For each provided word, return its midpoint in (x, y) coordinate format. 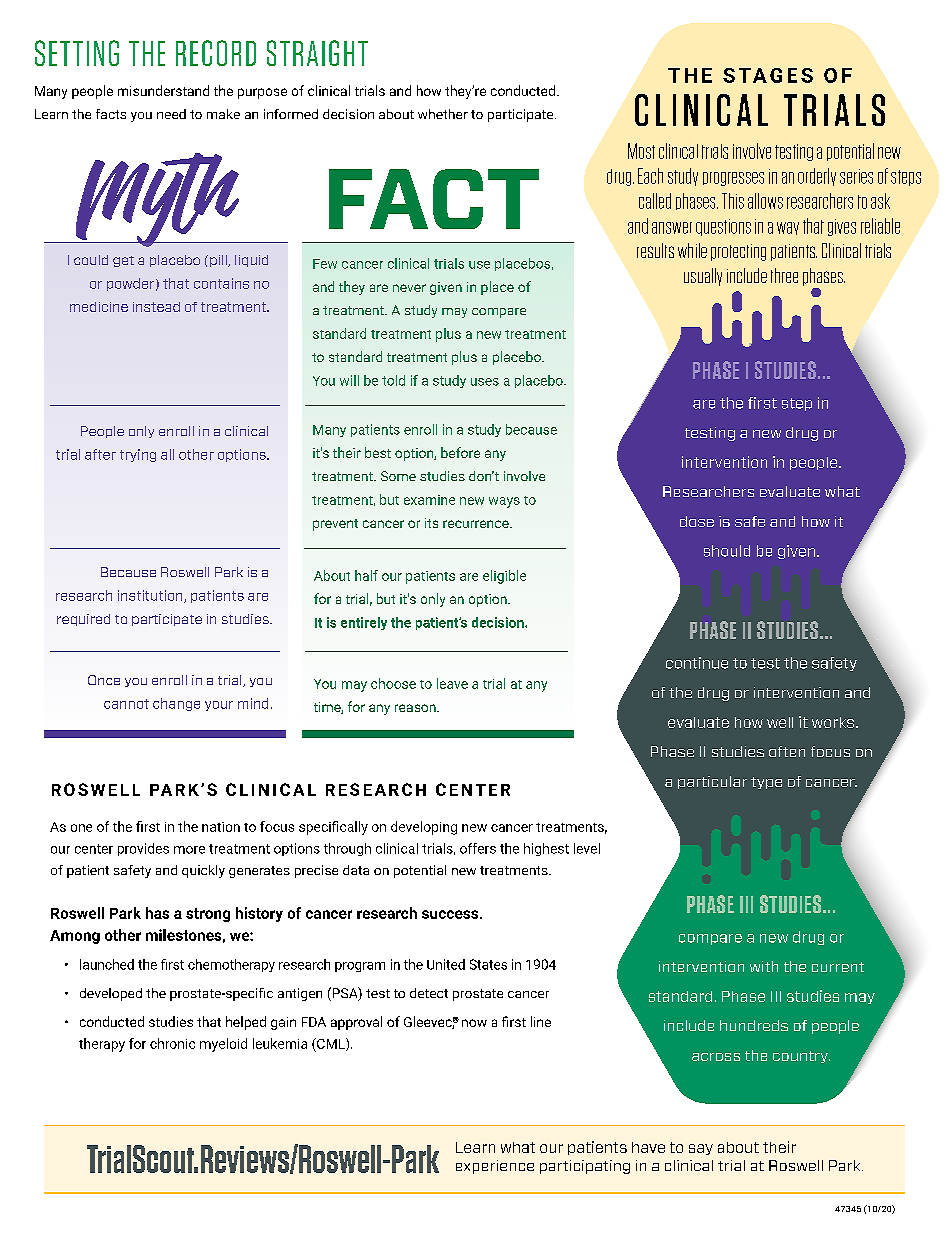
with (764, 966)
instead (156, 307)
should (727, 551)
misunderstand (163, 90)
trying (138, 455)
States (488, 964)
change (176, 704)
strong (208, 915)
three (784, 275)
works (833, 722)
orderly (817, 177)
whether (443, 114)
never (409, 288)
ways (504, 502)
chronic (172, 1043)
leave (452, 683)
